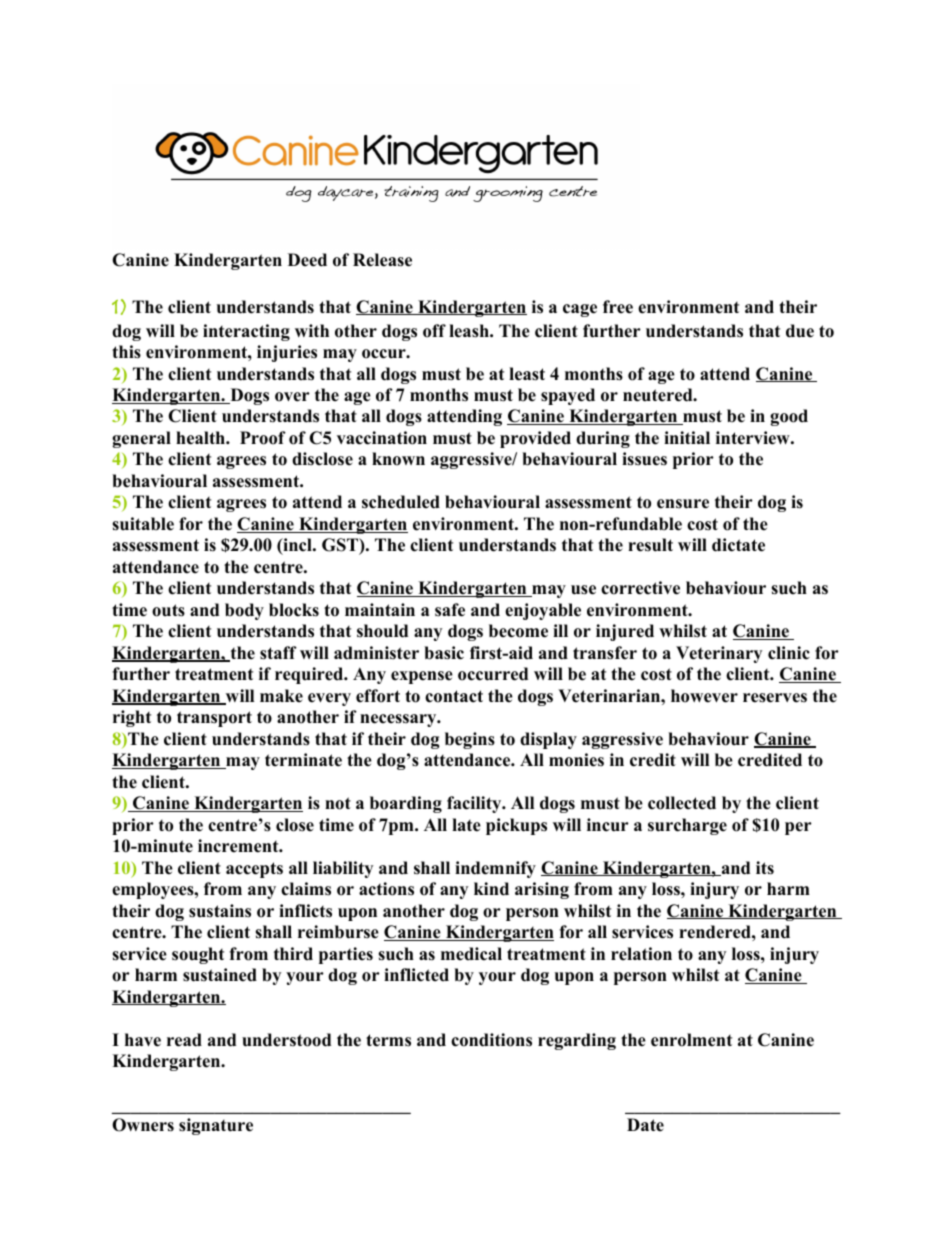 This image has width=952, height=1233. Describe the element at coordinates (216, 1126) in the image. I see `signature` at that location.
